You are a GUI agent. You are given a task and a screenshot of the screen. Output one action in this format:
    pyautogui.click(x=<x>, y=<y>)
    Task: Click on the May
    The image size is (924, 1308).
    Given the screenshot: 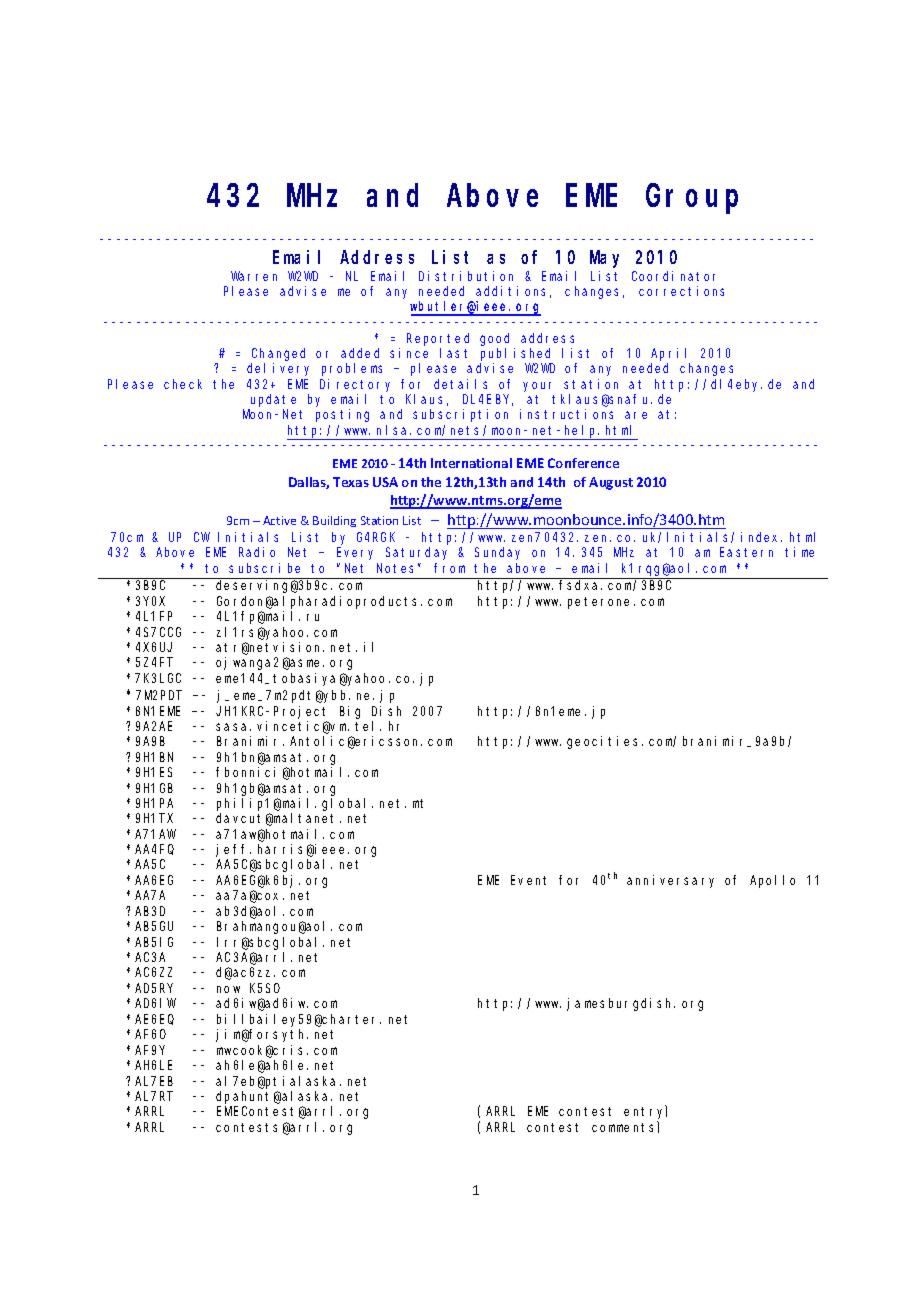 What is the action you would take?
    pyautogui.click(x=604, y=259)
